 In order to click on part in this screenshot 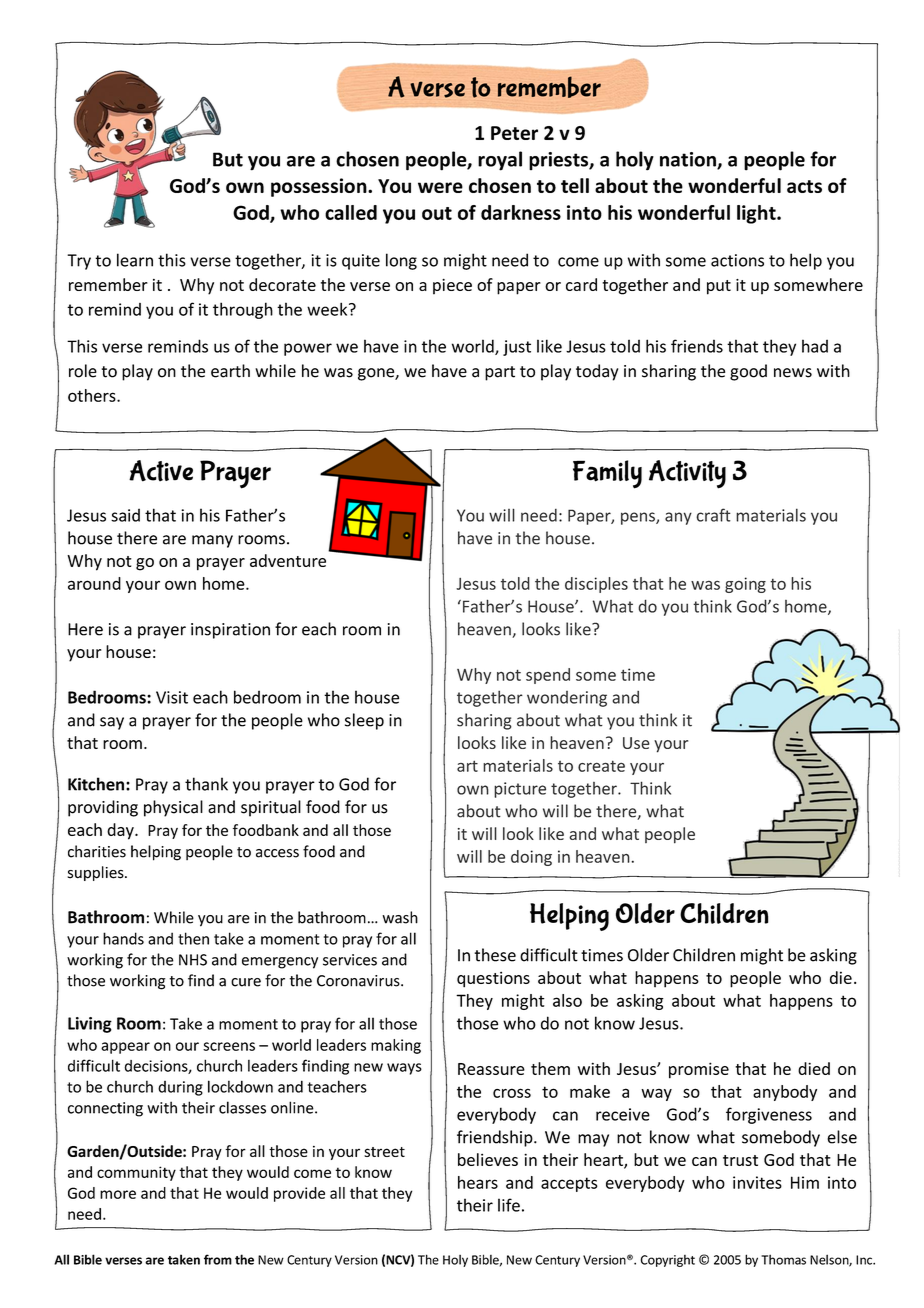, I will do `click(500, 373)`.
